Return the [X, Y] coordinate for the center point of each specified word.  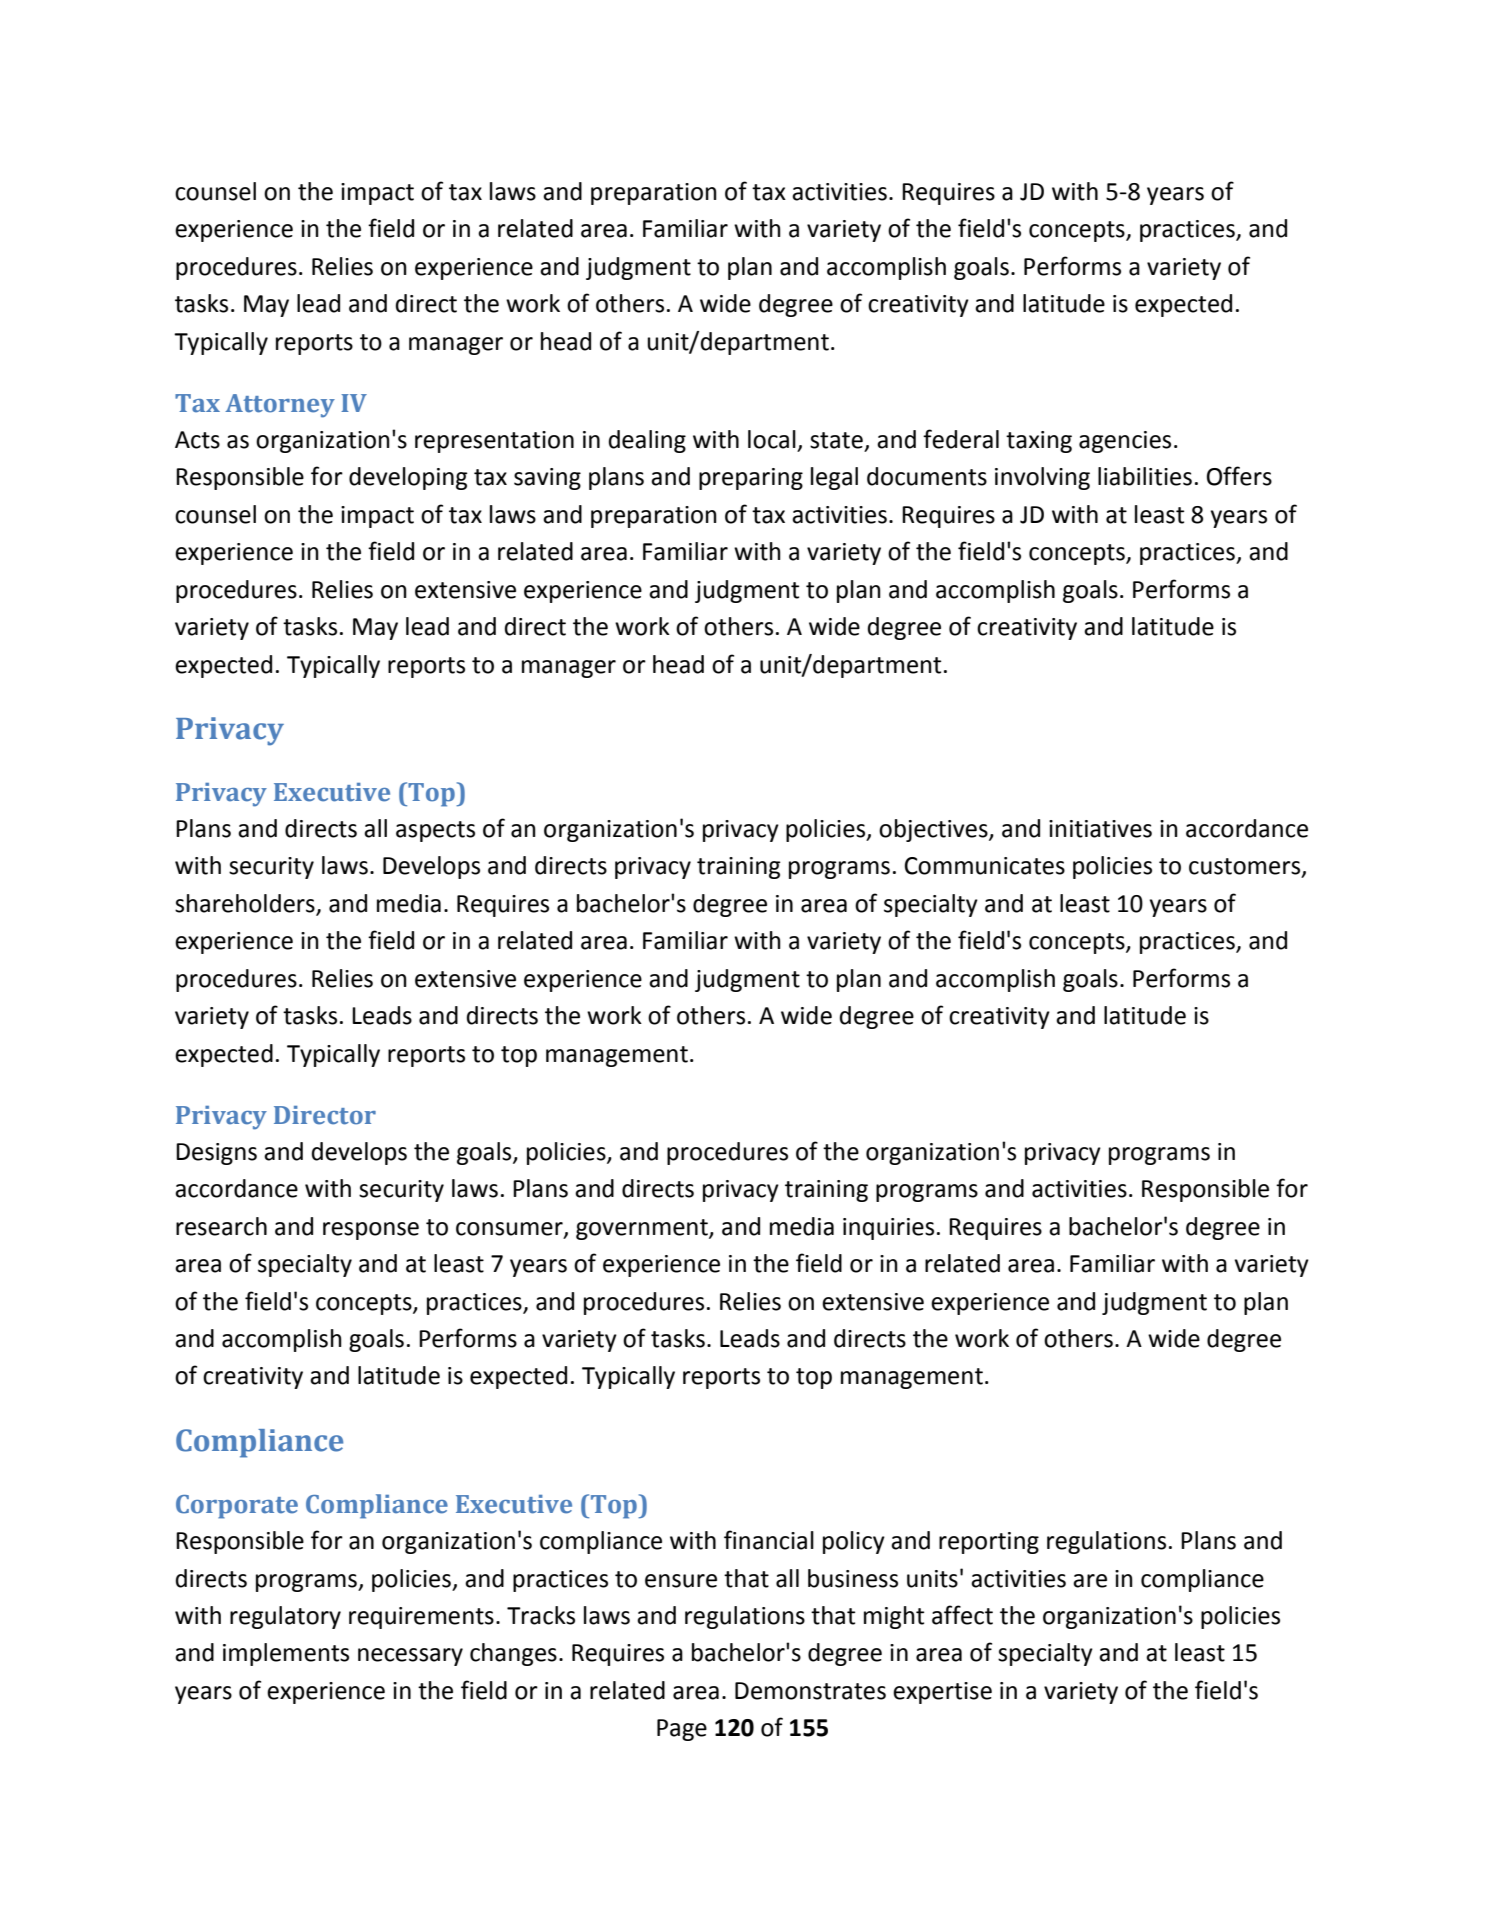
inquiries [888, 1229]
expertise [942, 1693]
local [772, 439]
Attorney [280, 406]
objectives [934, 830]
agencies [1125, 442]
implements [286, 1654]
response [371, 1231]
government [643, 1229]
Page [682, 1730]
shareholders [246, 904]
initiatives [1100, 829]
